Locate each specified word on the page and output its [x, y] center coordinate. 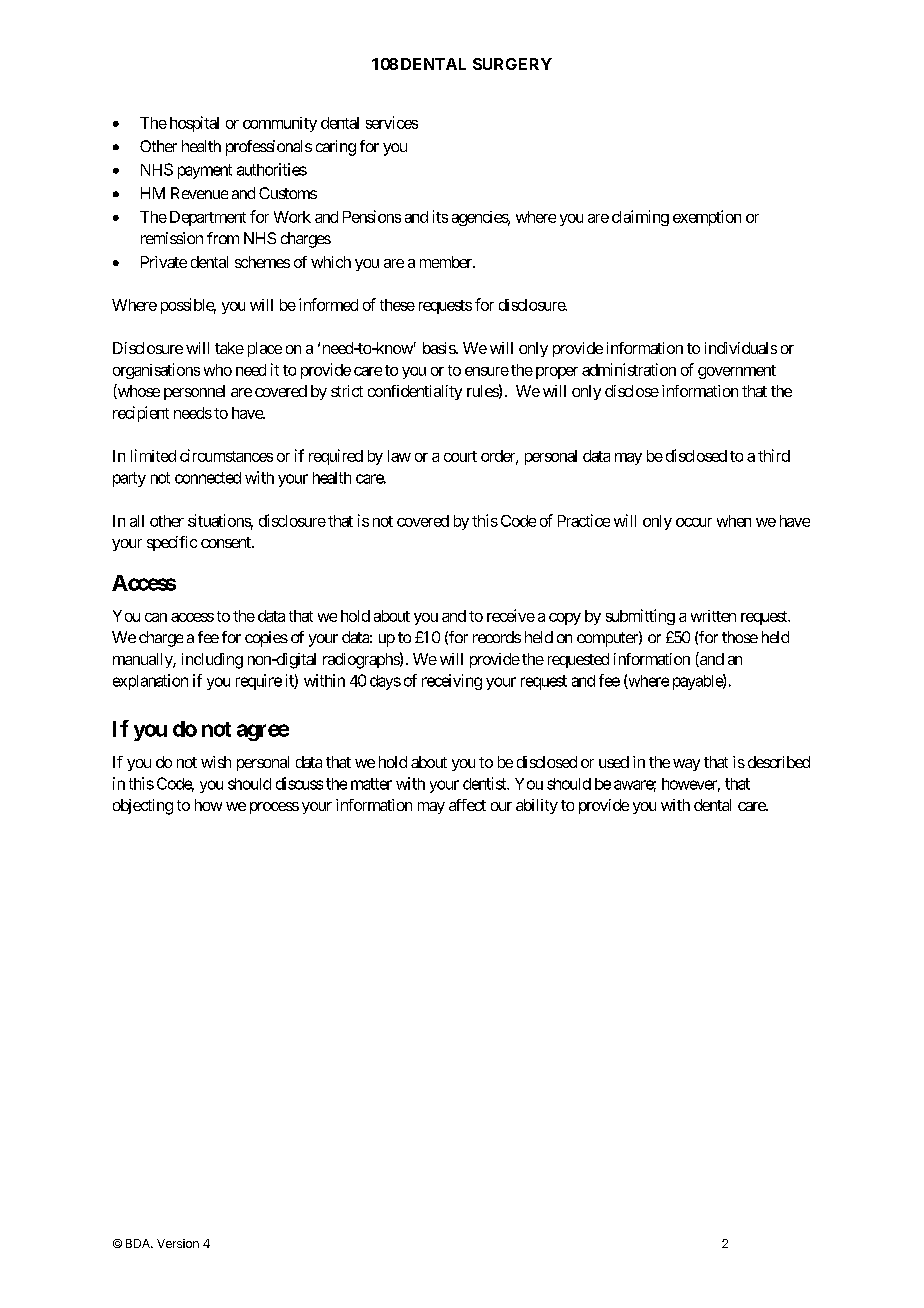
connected [208, 478]
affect [467, 805]
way [686, 765]
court [460, 456]
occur [694, 522]
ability [537, 806]
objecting [143, 807]
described [779, 762]
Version [178, 1243]
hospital [194, 124]
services [392, 122]
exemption [707, 218]
